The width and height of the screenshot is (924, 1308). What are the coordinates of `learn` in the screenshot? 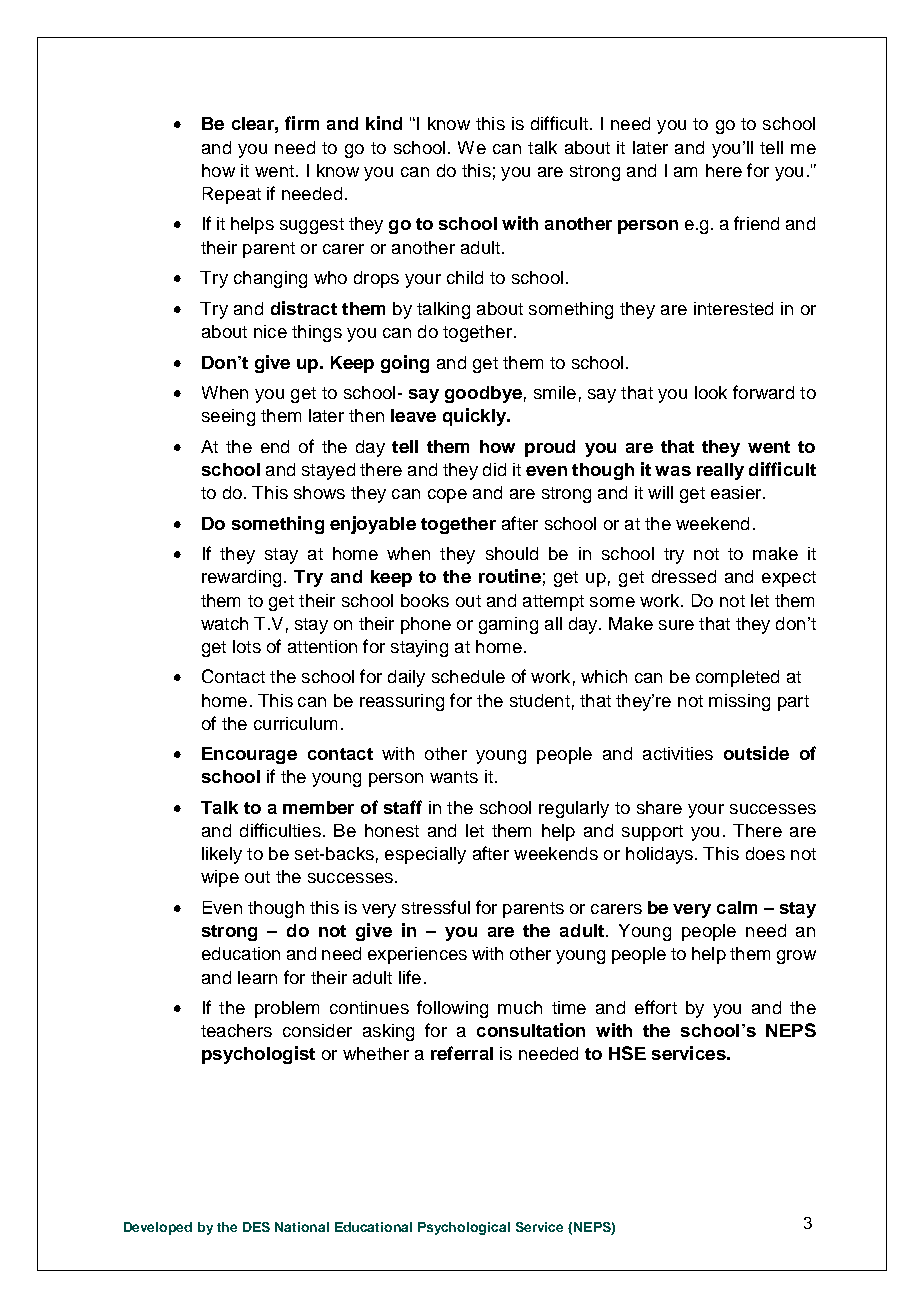 It's located at (257, 977).
